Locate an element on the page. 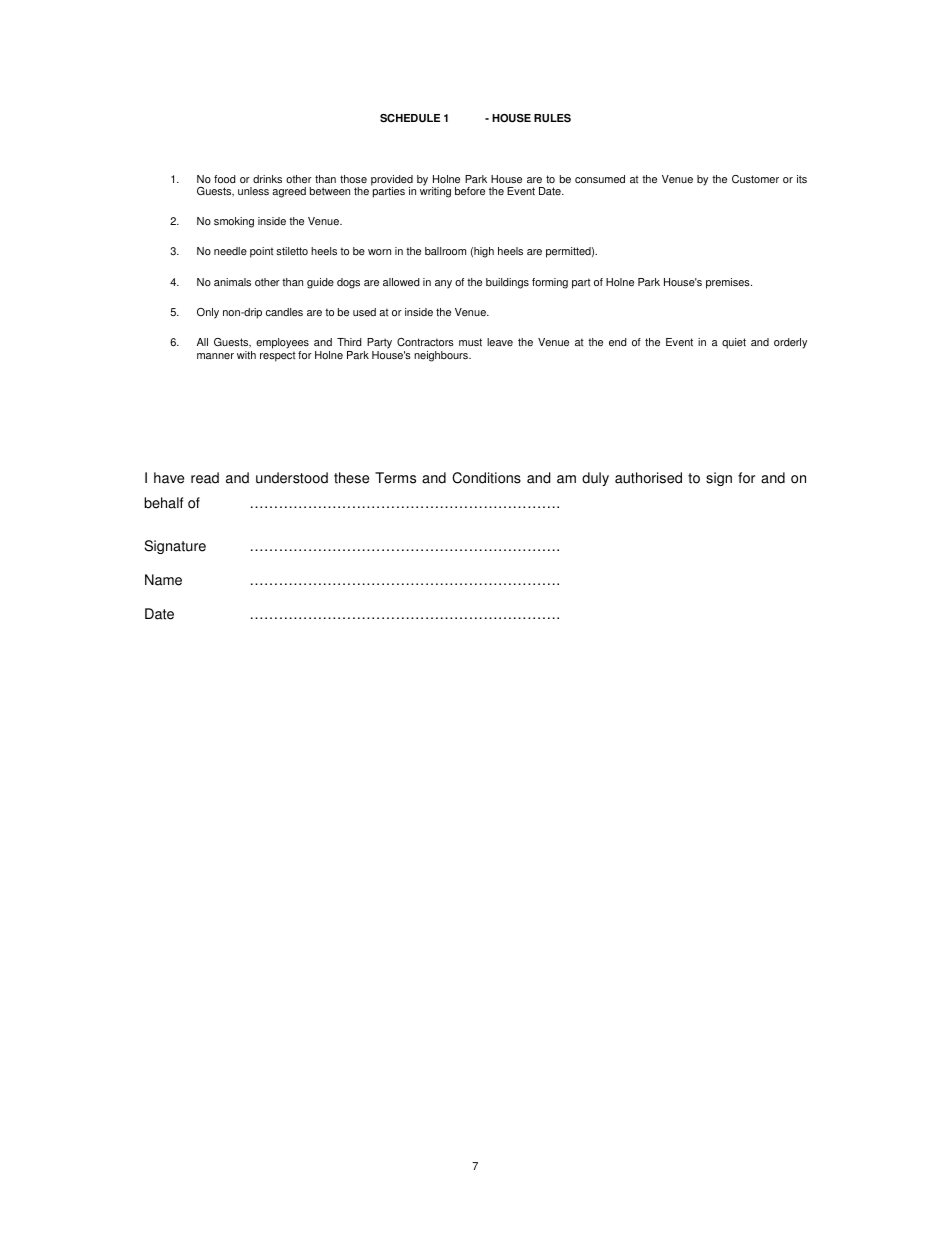 Image resolution: width=952 pixels, height=1233 pixels. Conditions is located at coordinates (486, 478).
